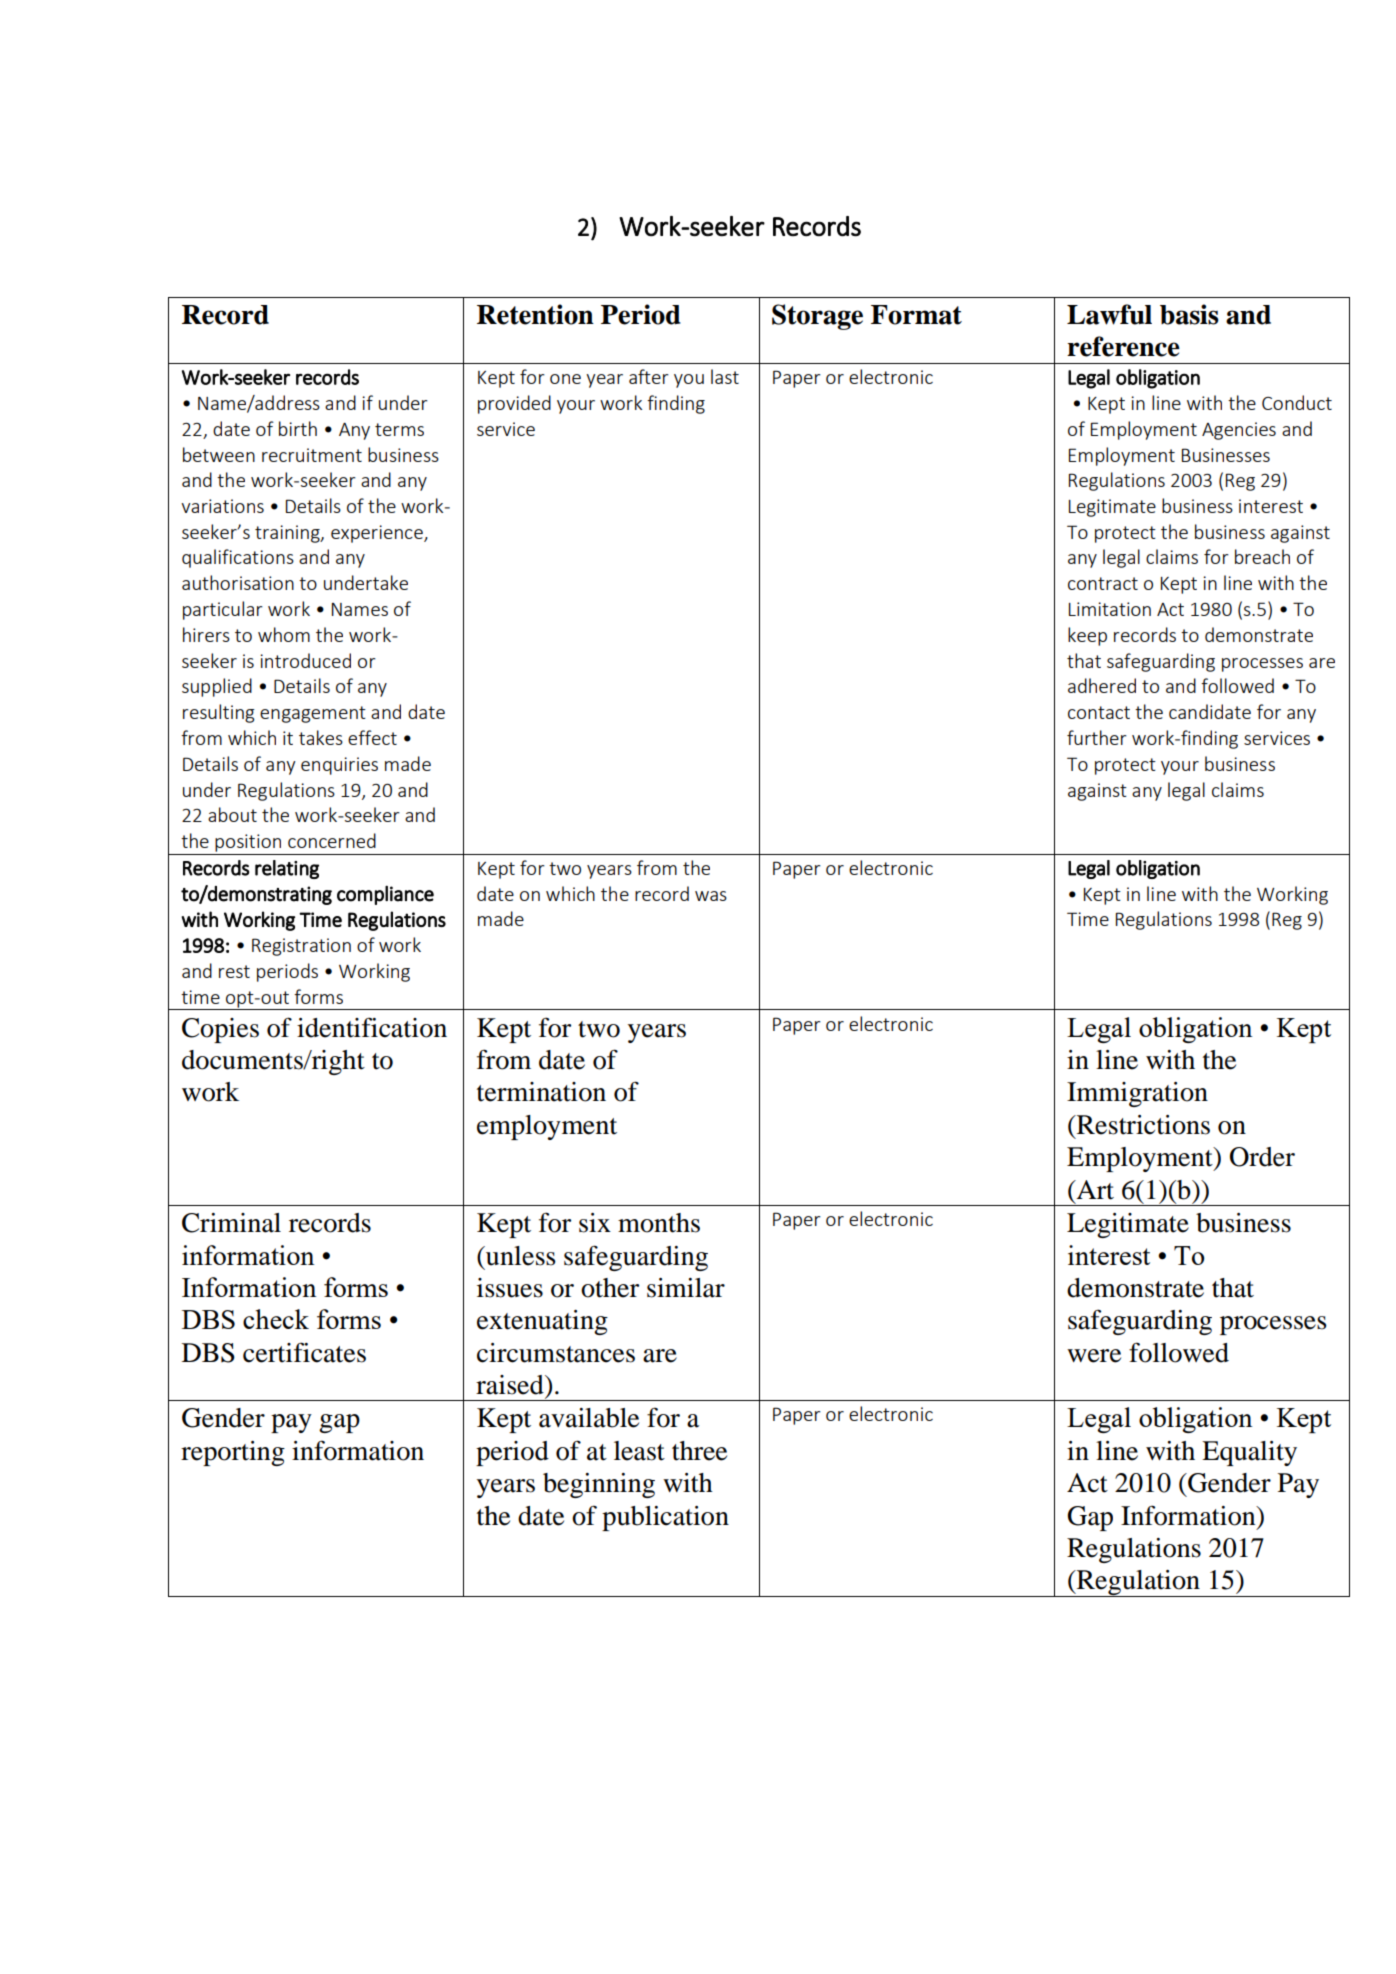 The height and width of the image is (1974, 1396). What do you see at coordinates (284, 634) in the image?
I see `whom` at bounding box center [284, 634].
